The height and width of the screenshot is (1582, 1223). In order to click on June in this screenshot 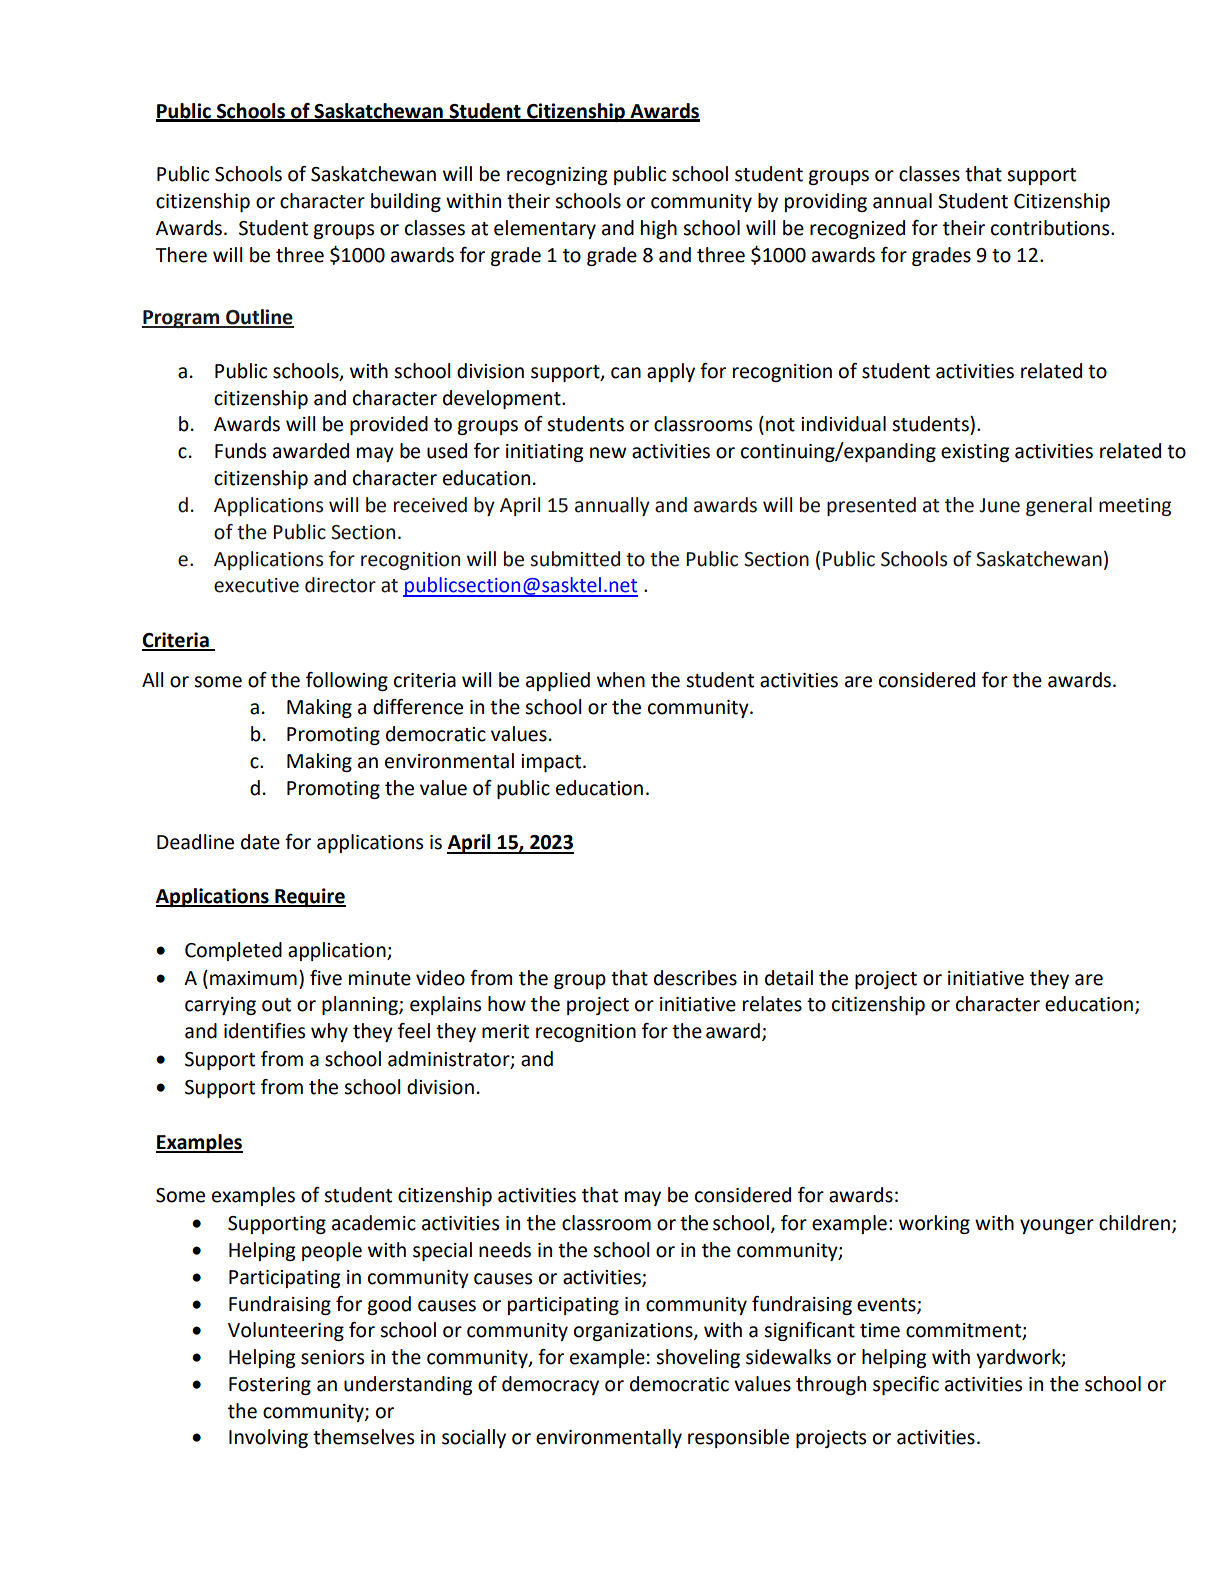, I will do `click(999, 505)`.
